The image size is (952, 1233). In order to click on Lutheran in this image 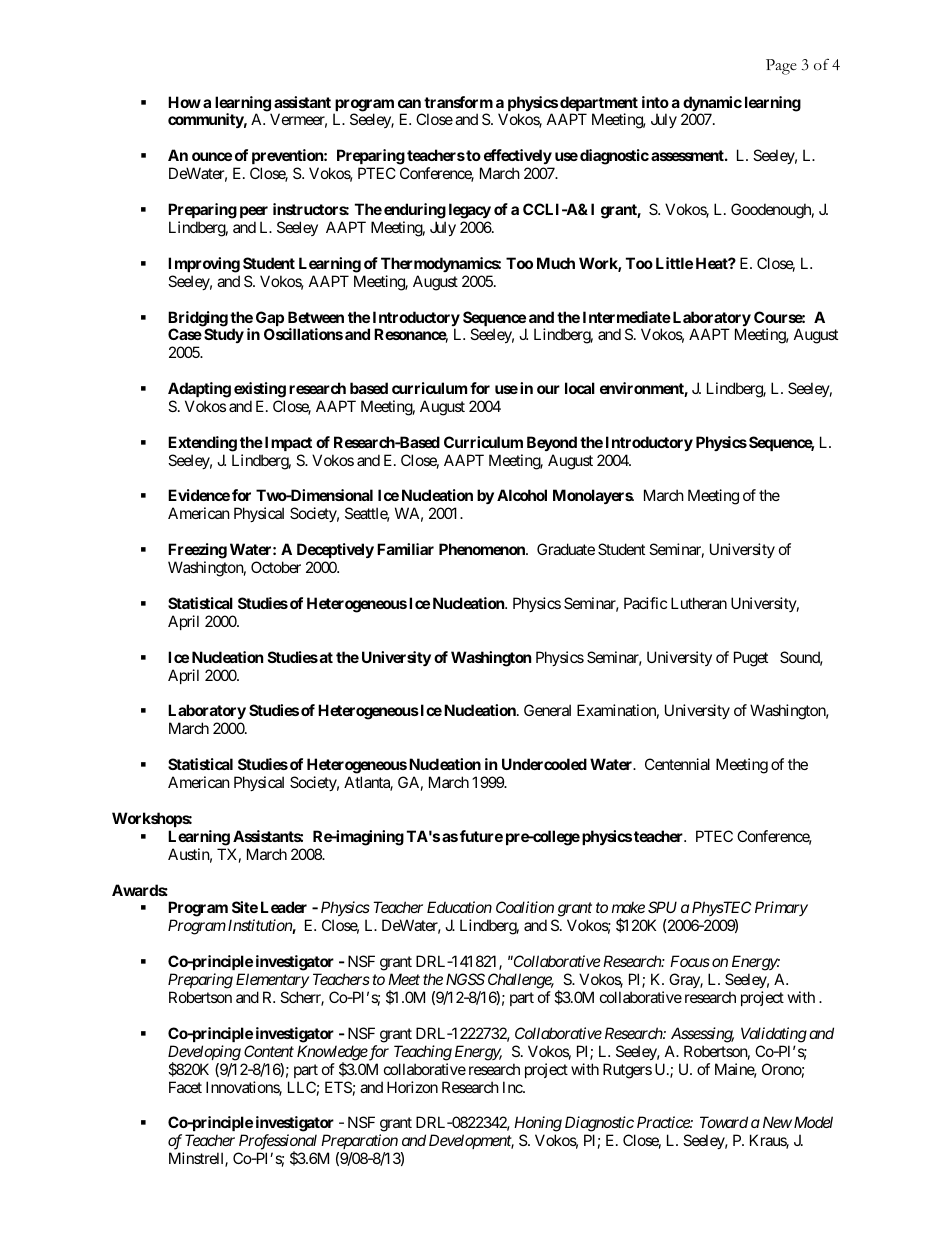, I will do `click(699, 603)`.
